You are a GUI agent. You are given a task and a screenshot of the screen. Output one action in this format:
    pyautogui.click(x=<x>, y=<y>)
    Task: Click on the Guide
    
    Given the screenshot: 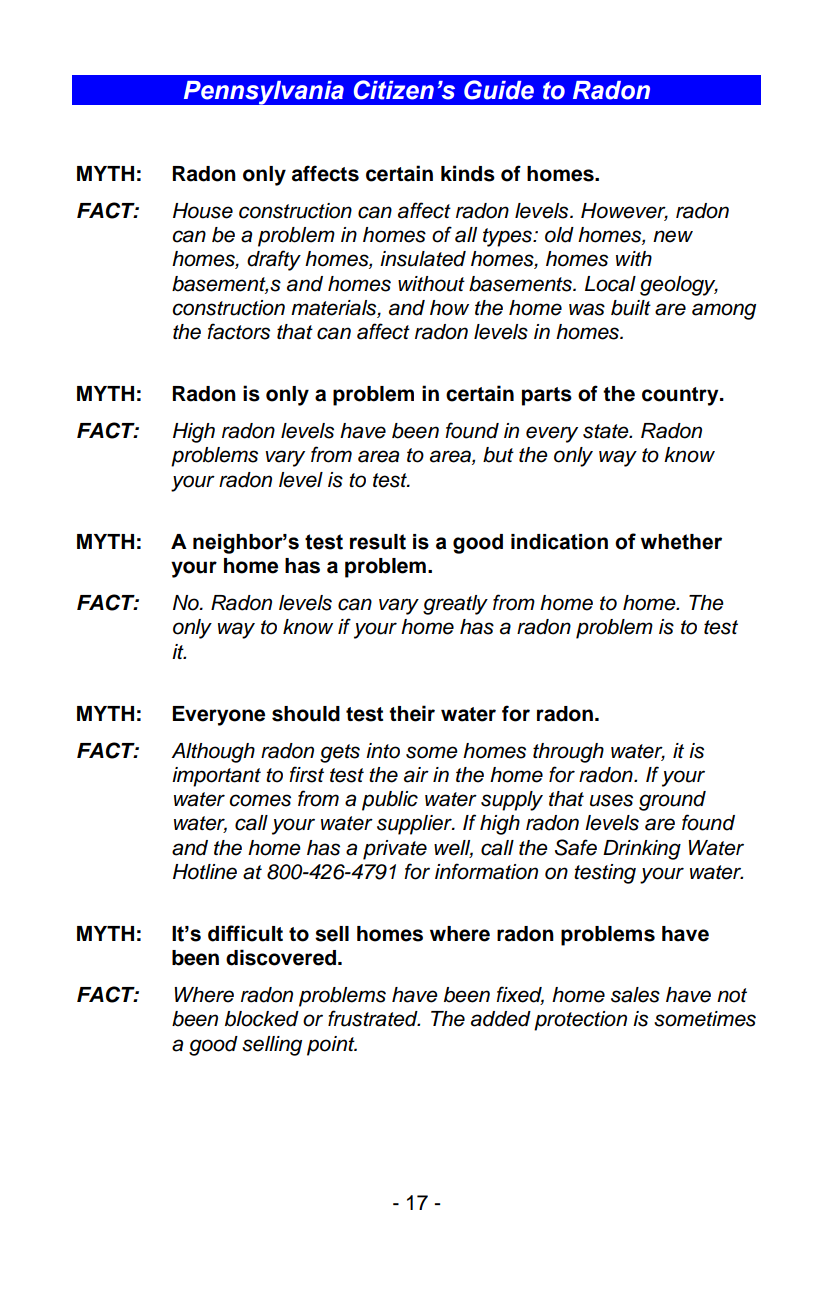 What is the action you would take?
    pyautogui.click(x=499, y=90)
